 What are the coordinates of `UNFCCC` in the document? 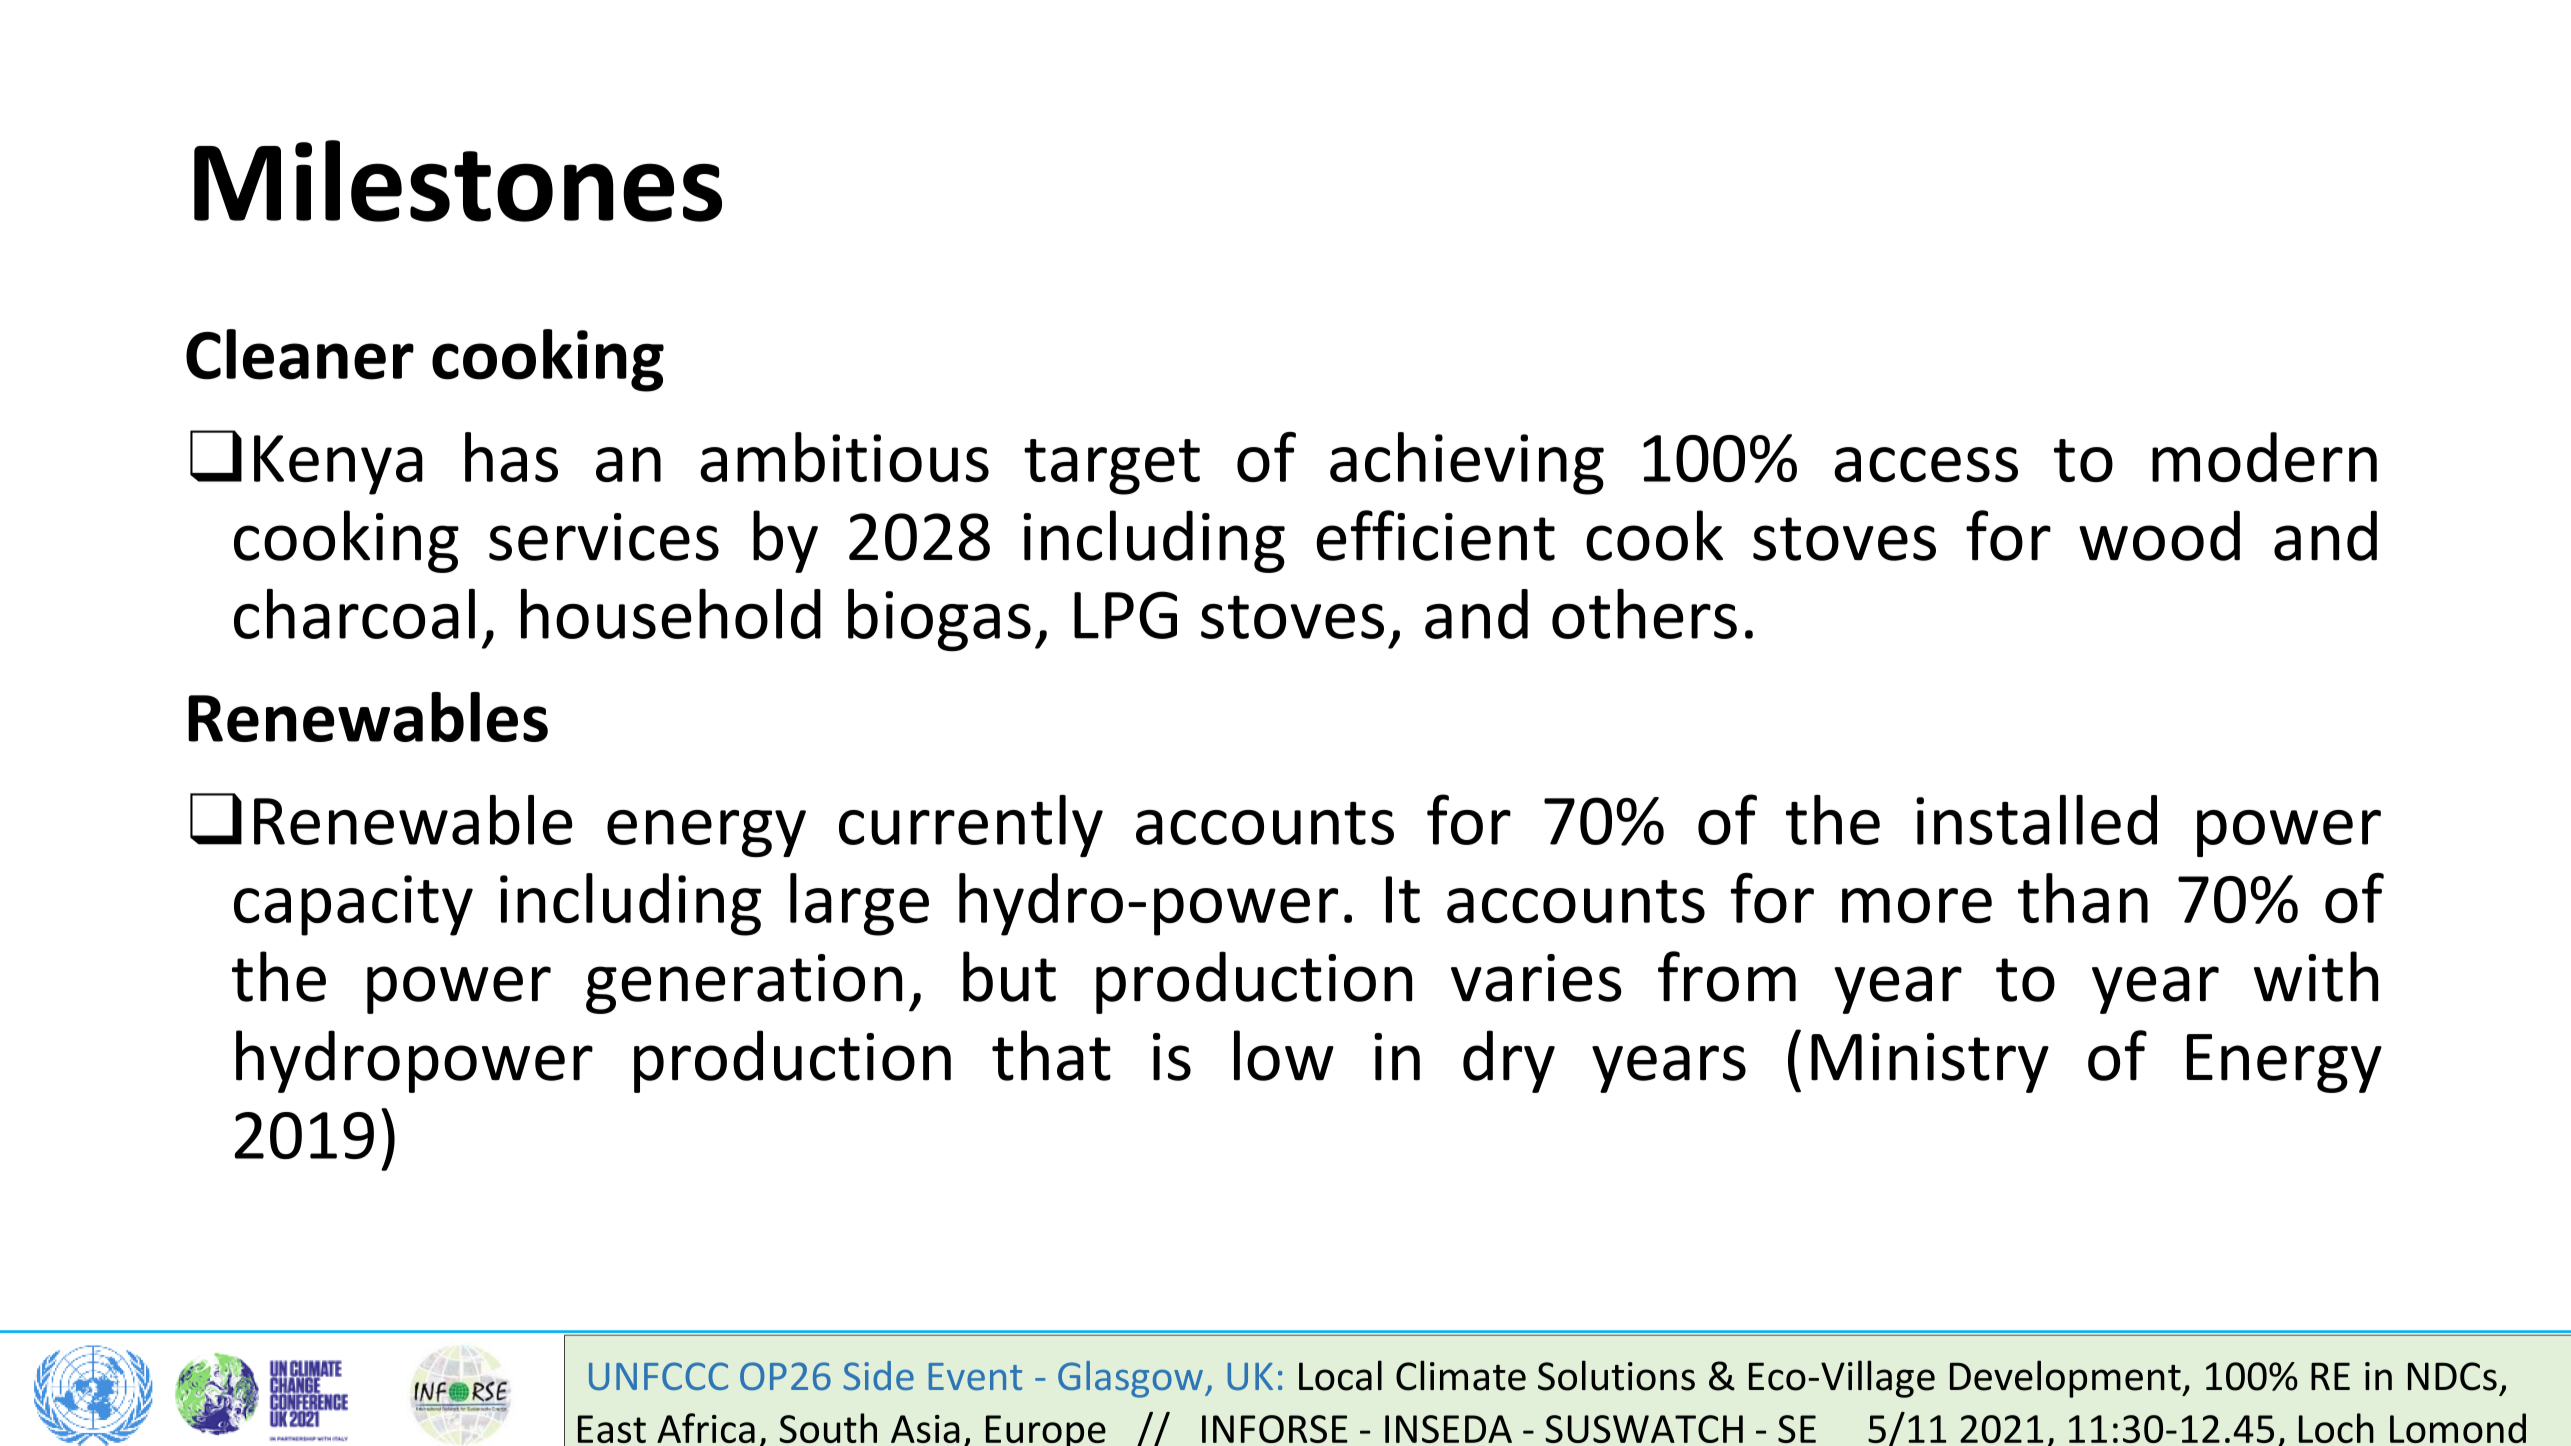 It's located at (658, 1376).
